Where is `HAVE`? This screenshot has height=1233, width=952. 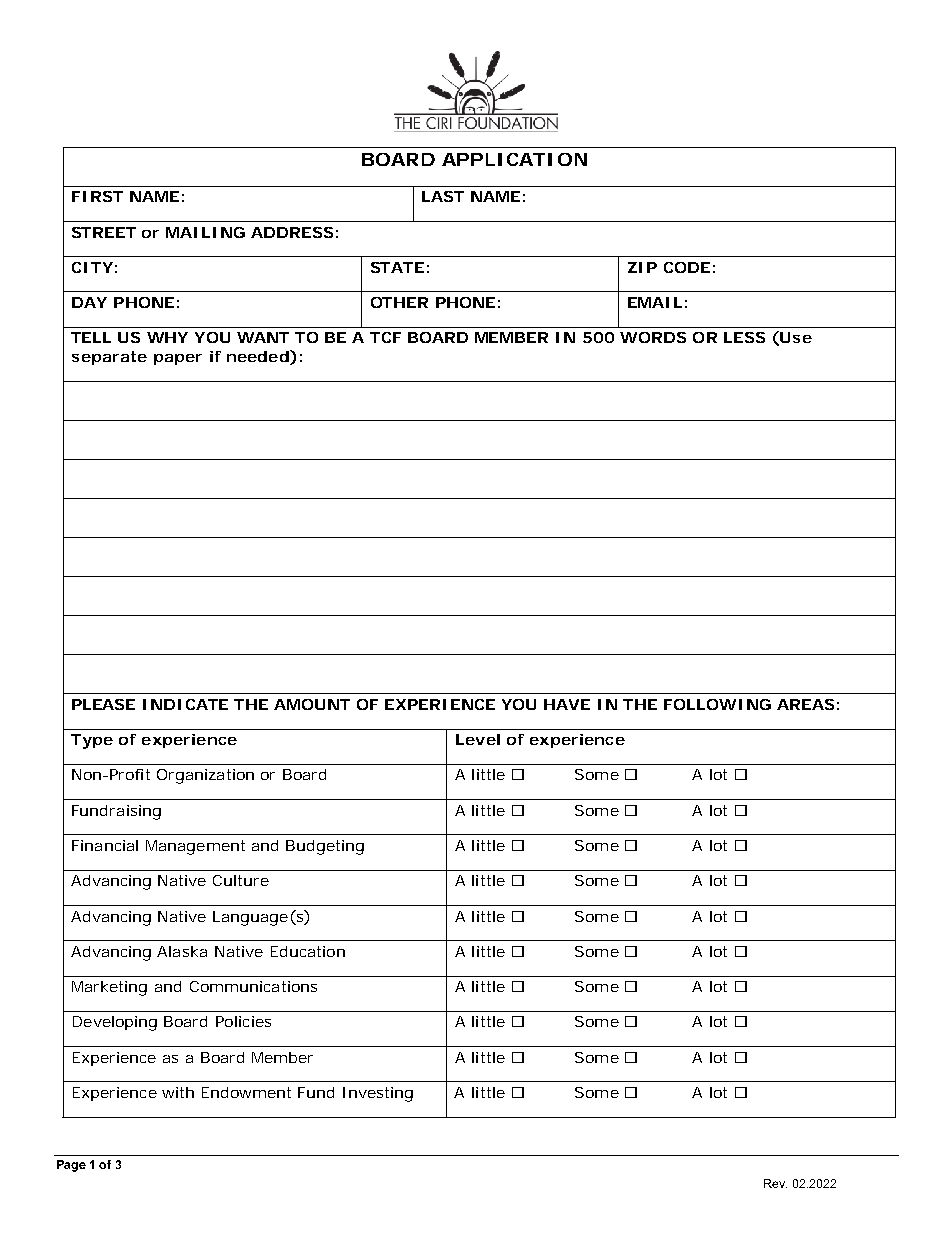
HAVE is located at coordinates (567, 704).
